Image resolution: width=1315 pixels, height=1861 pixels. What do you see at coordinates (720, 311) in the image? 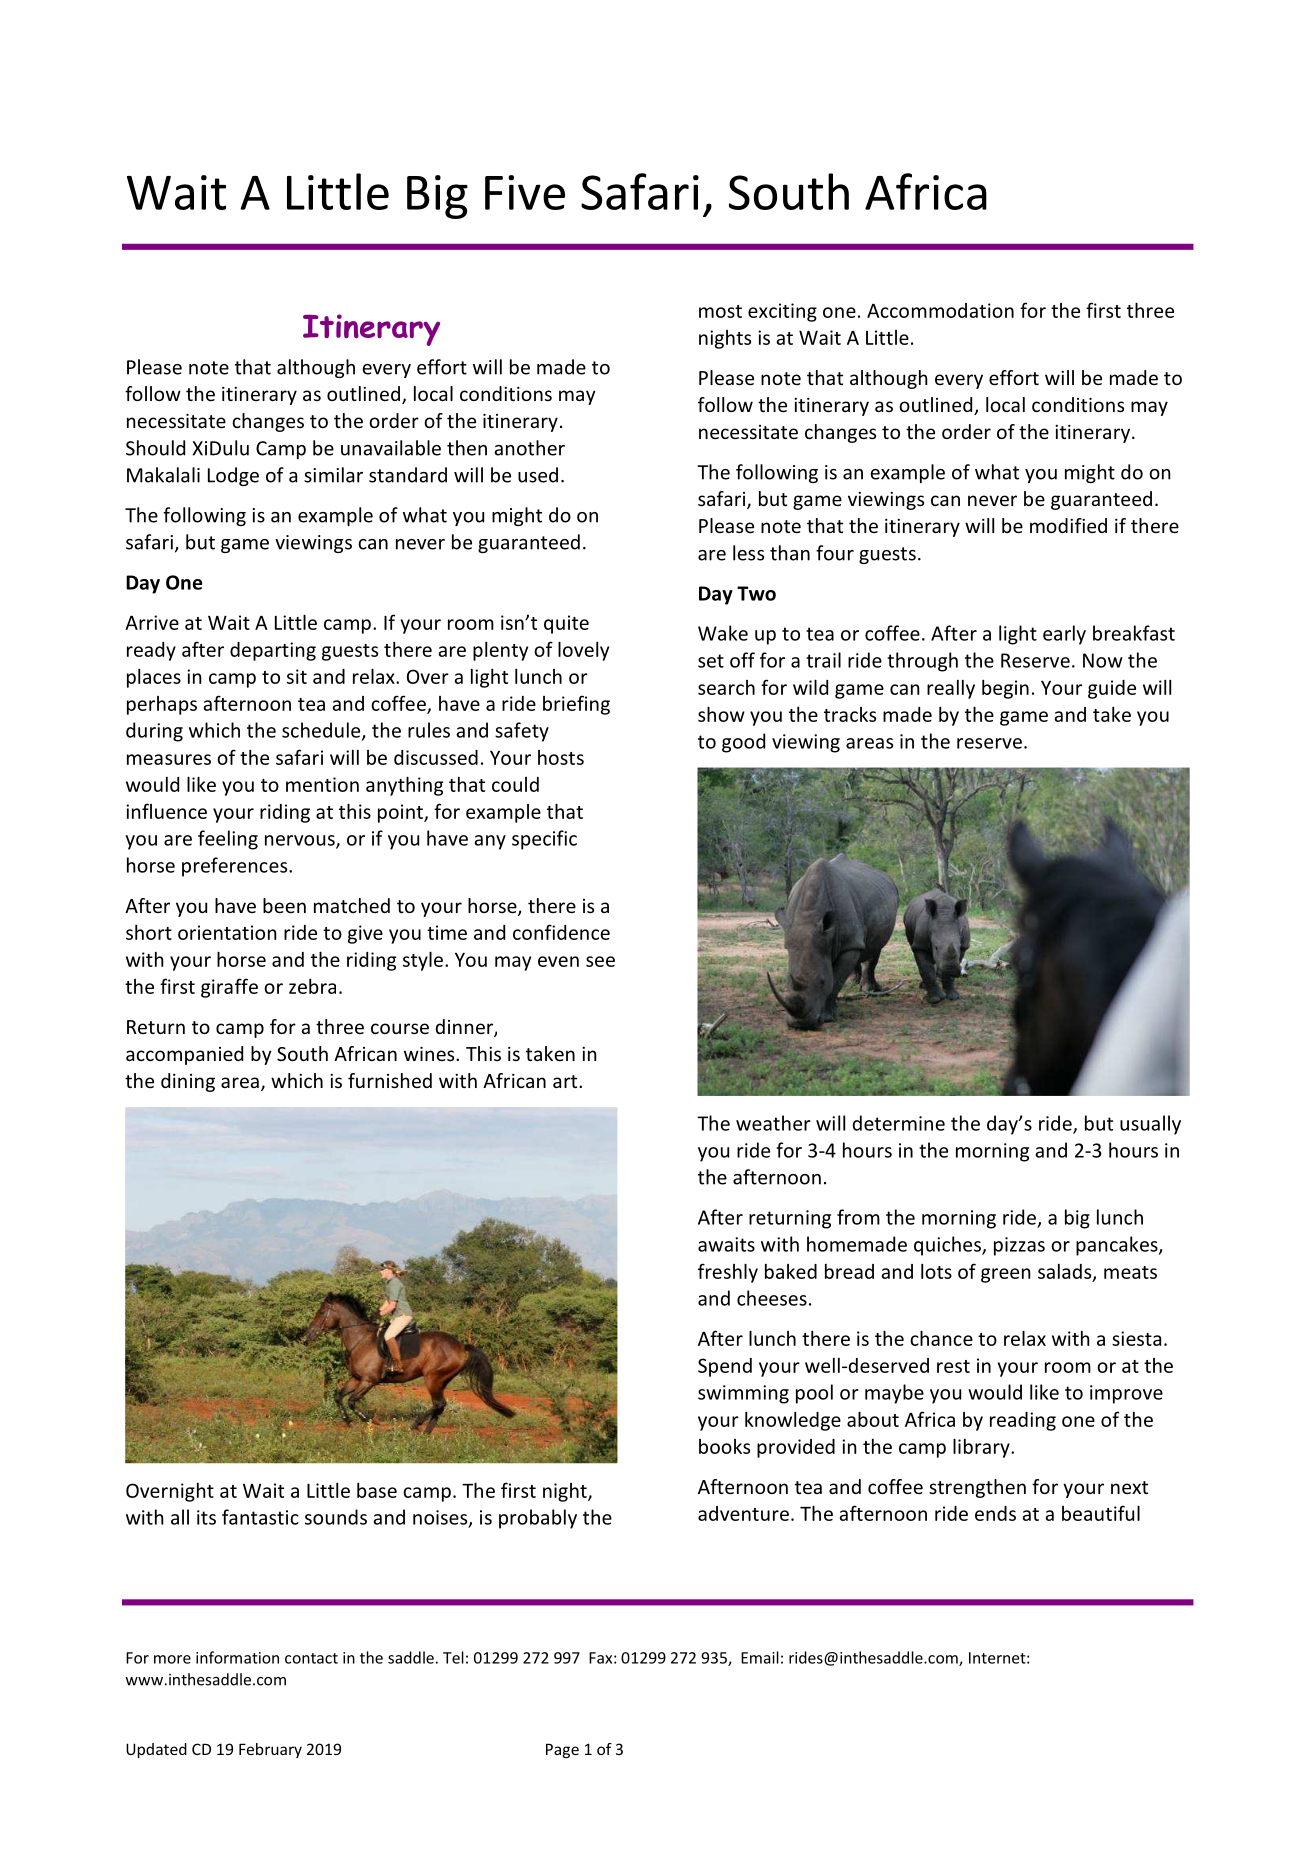
I see `most` at bounding box center [720, 311].
